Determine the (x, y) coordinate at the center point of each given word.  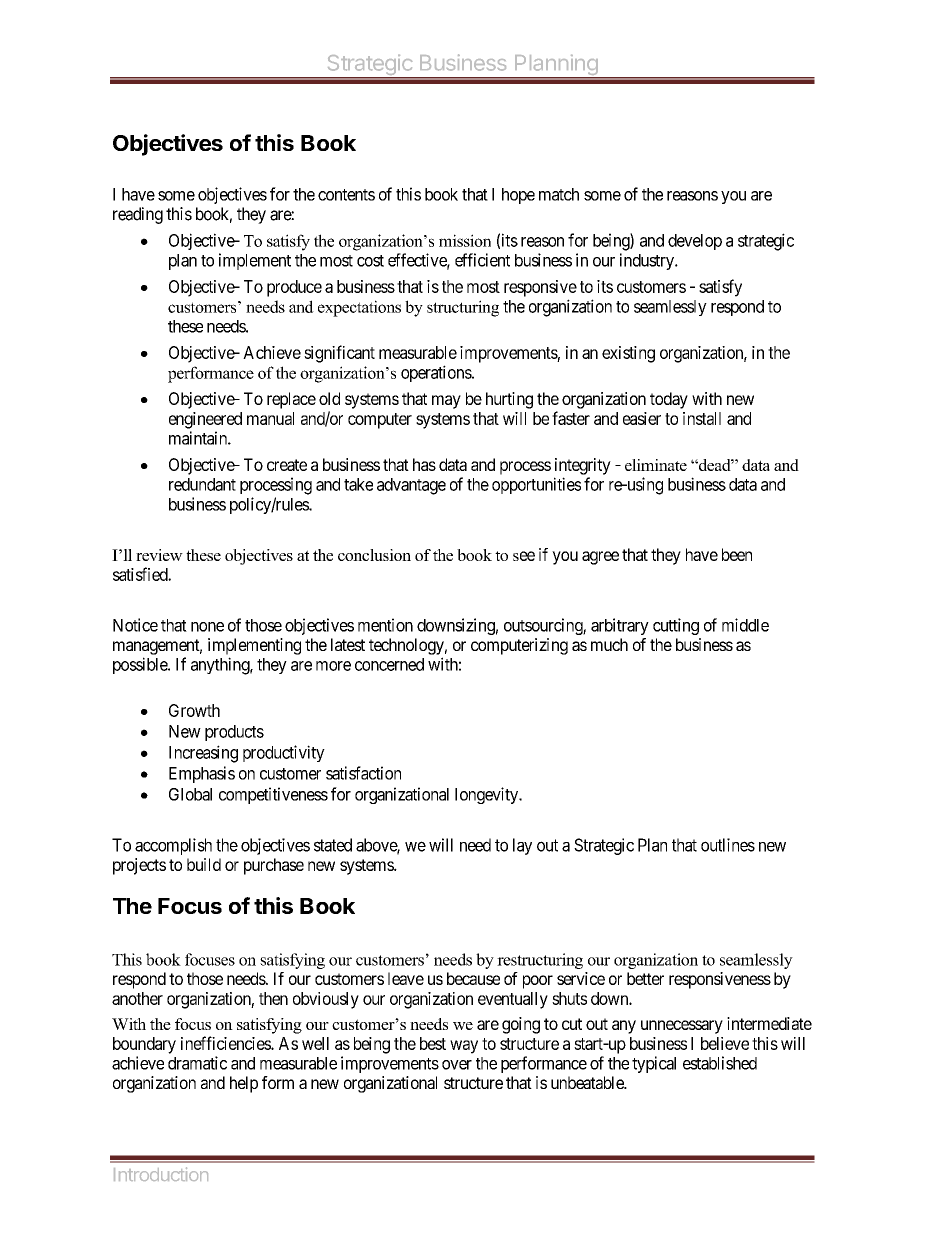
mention (385, 625)
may (446, 402)
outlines (728, 845)
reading (138, 215)
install (702, 418)
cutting (676, 626)
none (207, 627)
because (473, 978)
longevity (488, 795)
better (645, 978)
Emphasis (202, 774)
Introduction (161, 1174)
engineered (205, 420)
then (273, 998)
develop (695, 242)
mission (465, 240)
